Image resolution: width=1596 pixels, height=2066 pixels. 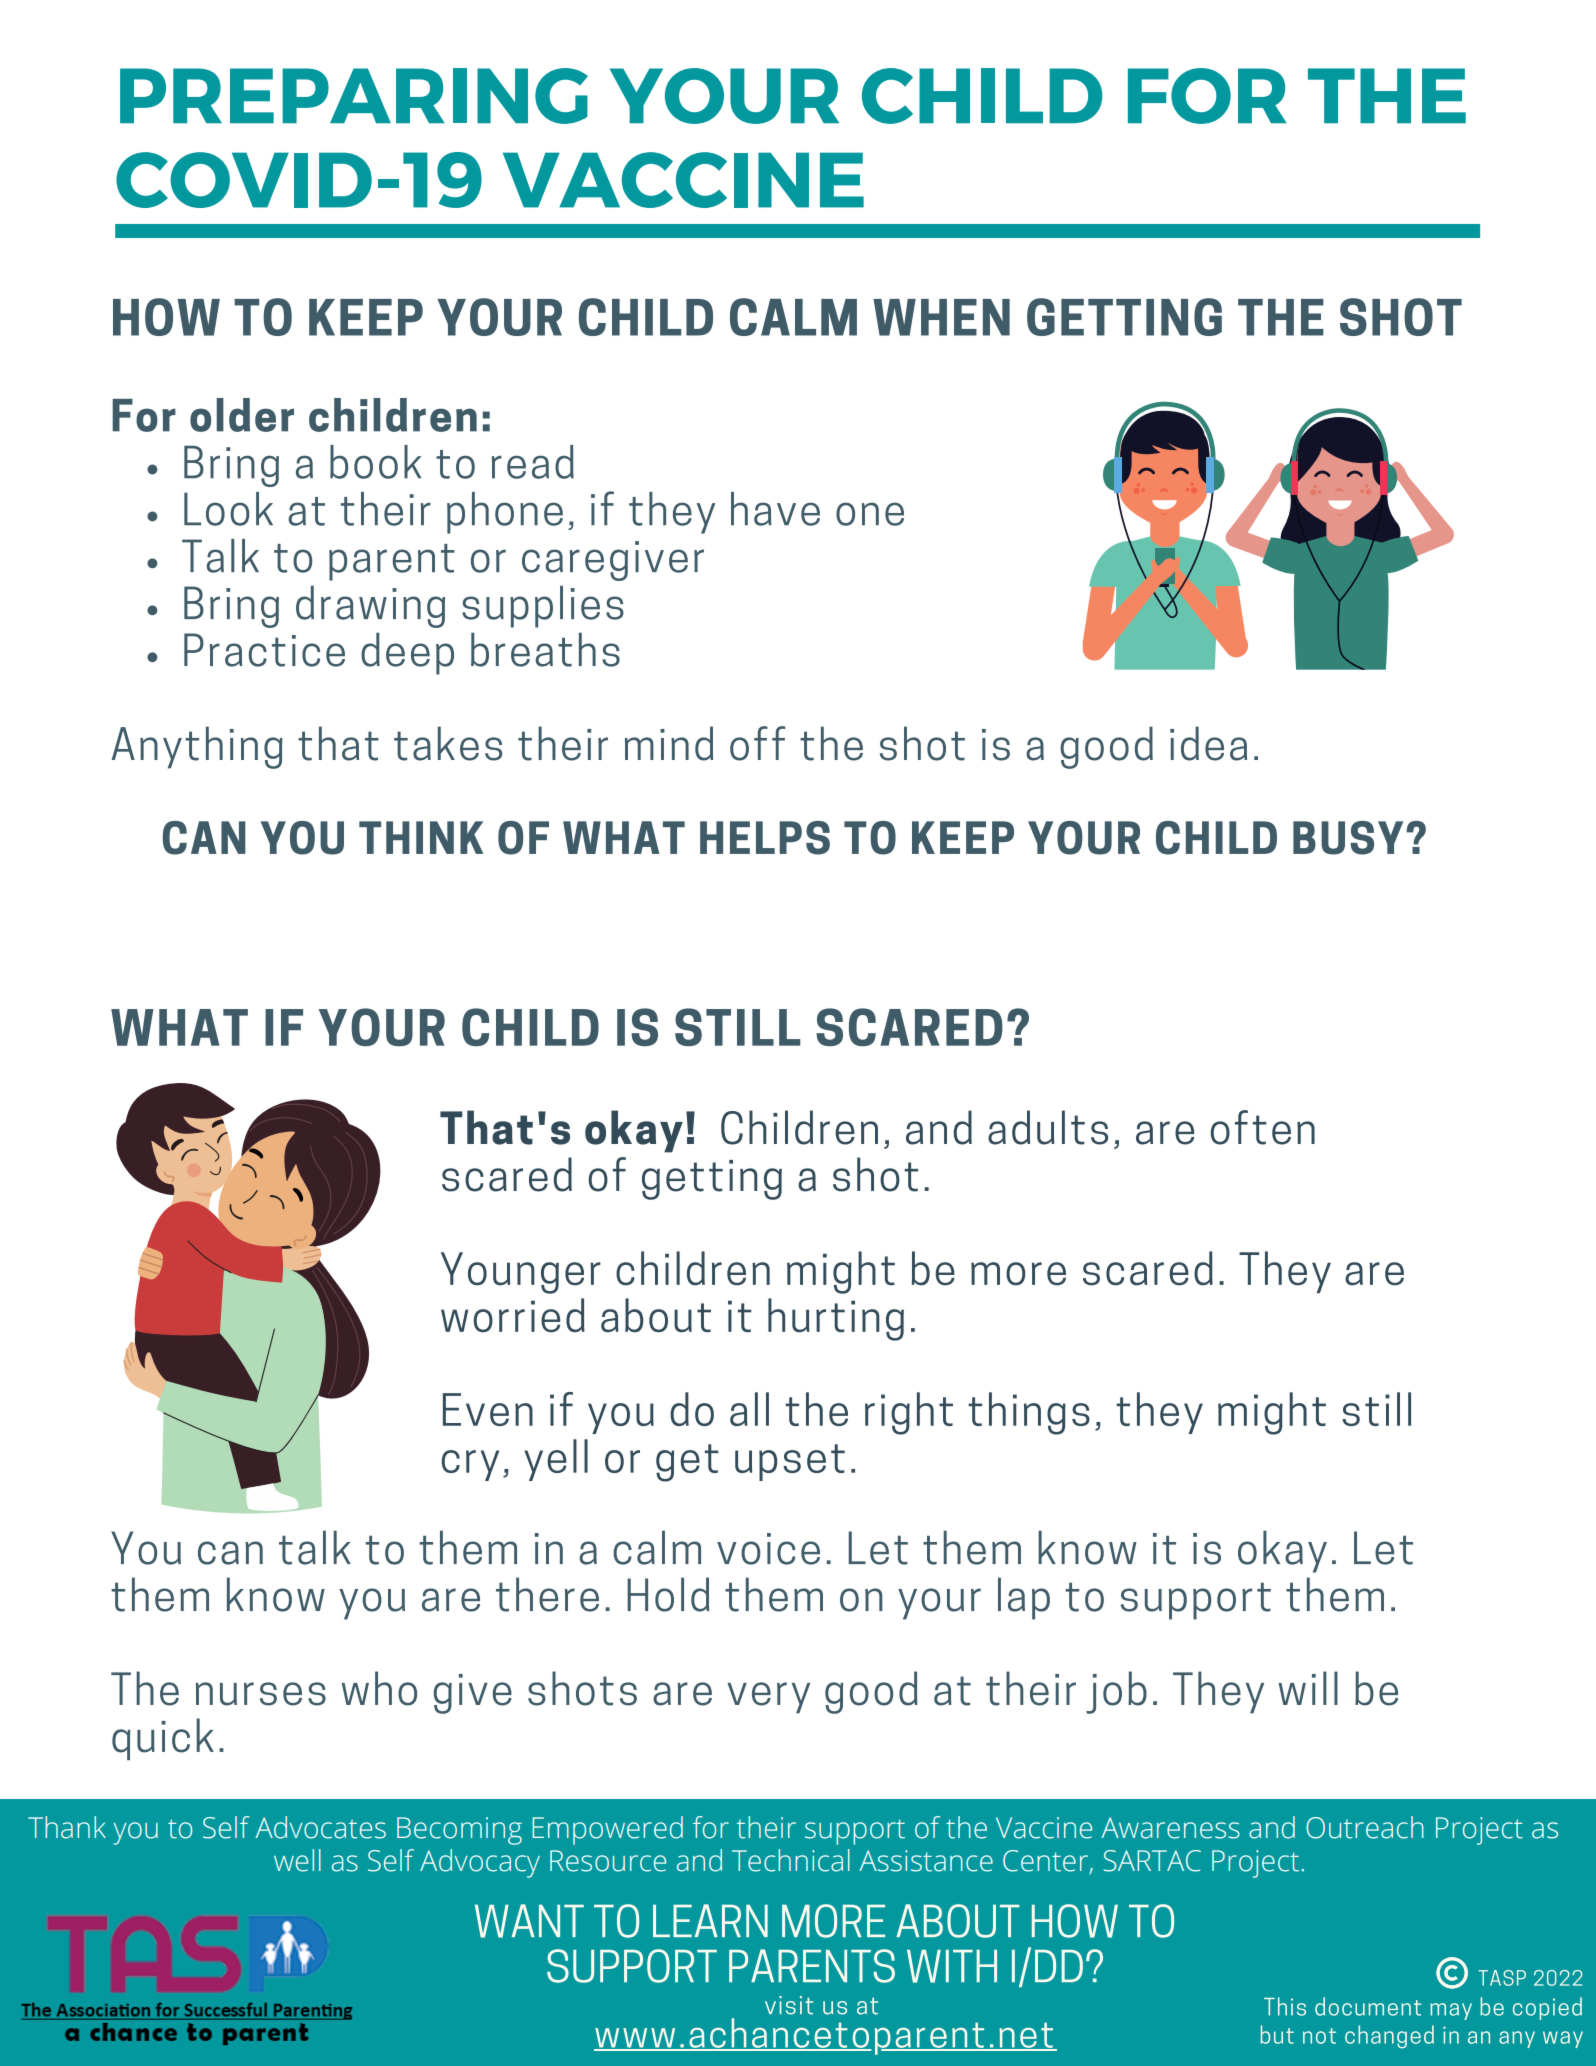 What do you see at coordinates (297, 1860) in the screenshot?
I see `well` at bounding box center [297, 1860].
